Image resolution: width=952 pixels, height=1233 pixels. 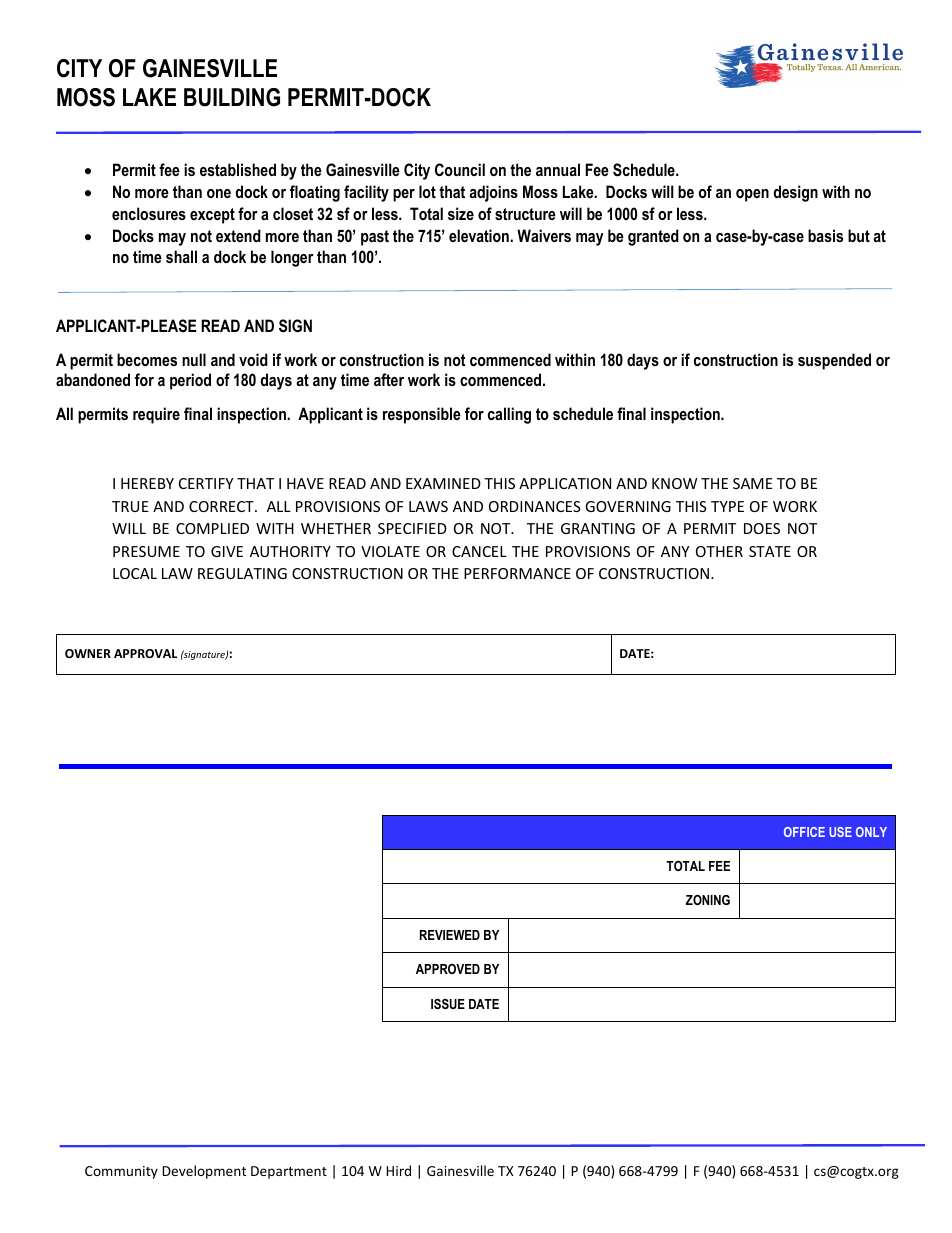 What do you see at coordinates (443, 483) in the document?
I see `EXAMINED` at bounding box center [443, 483].
